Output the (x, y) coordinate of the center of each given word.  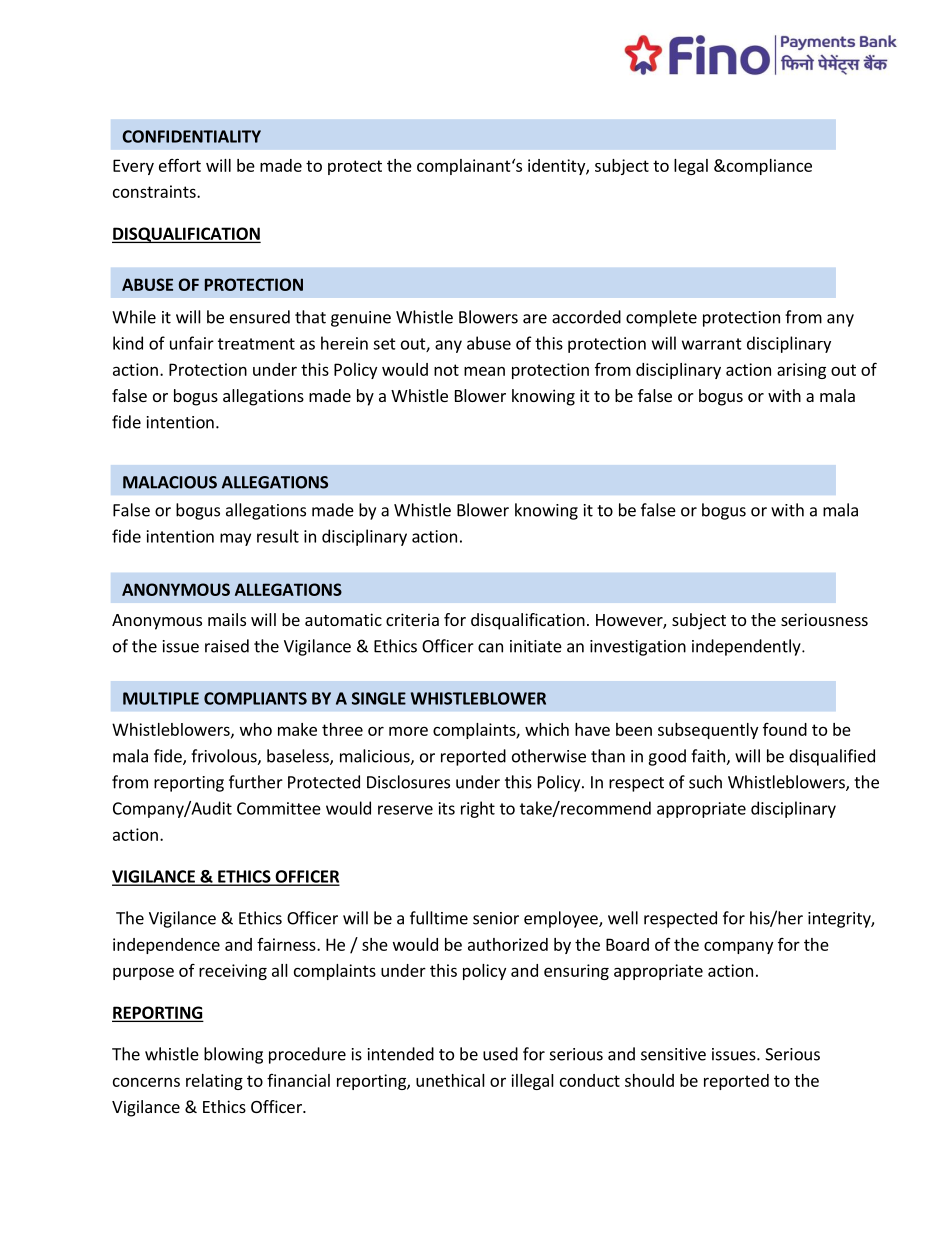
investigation (638, 648)
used (500, 1054)
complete (661, 318)
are (535, 319)
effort (180, 165)
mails (227, 619)
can (490, 648)
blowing (233, 1055)
